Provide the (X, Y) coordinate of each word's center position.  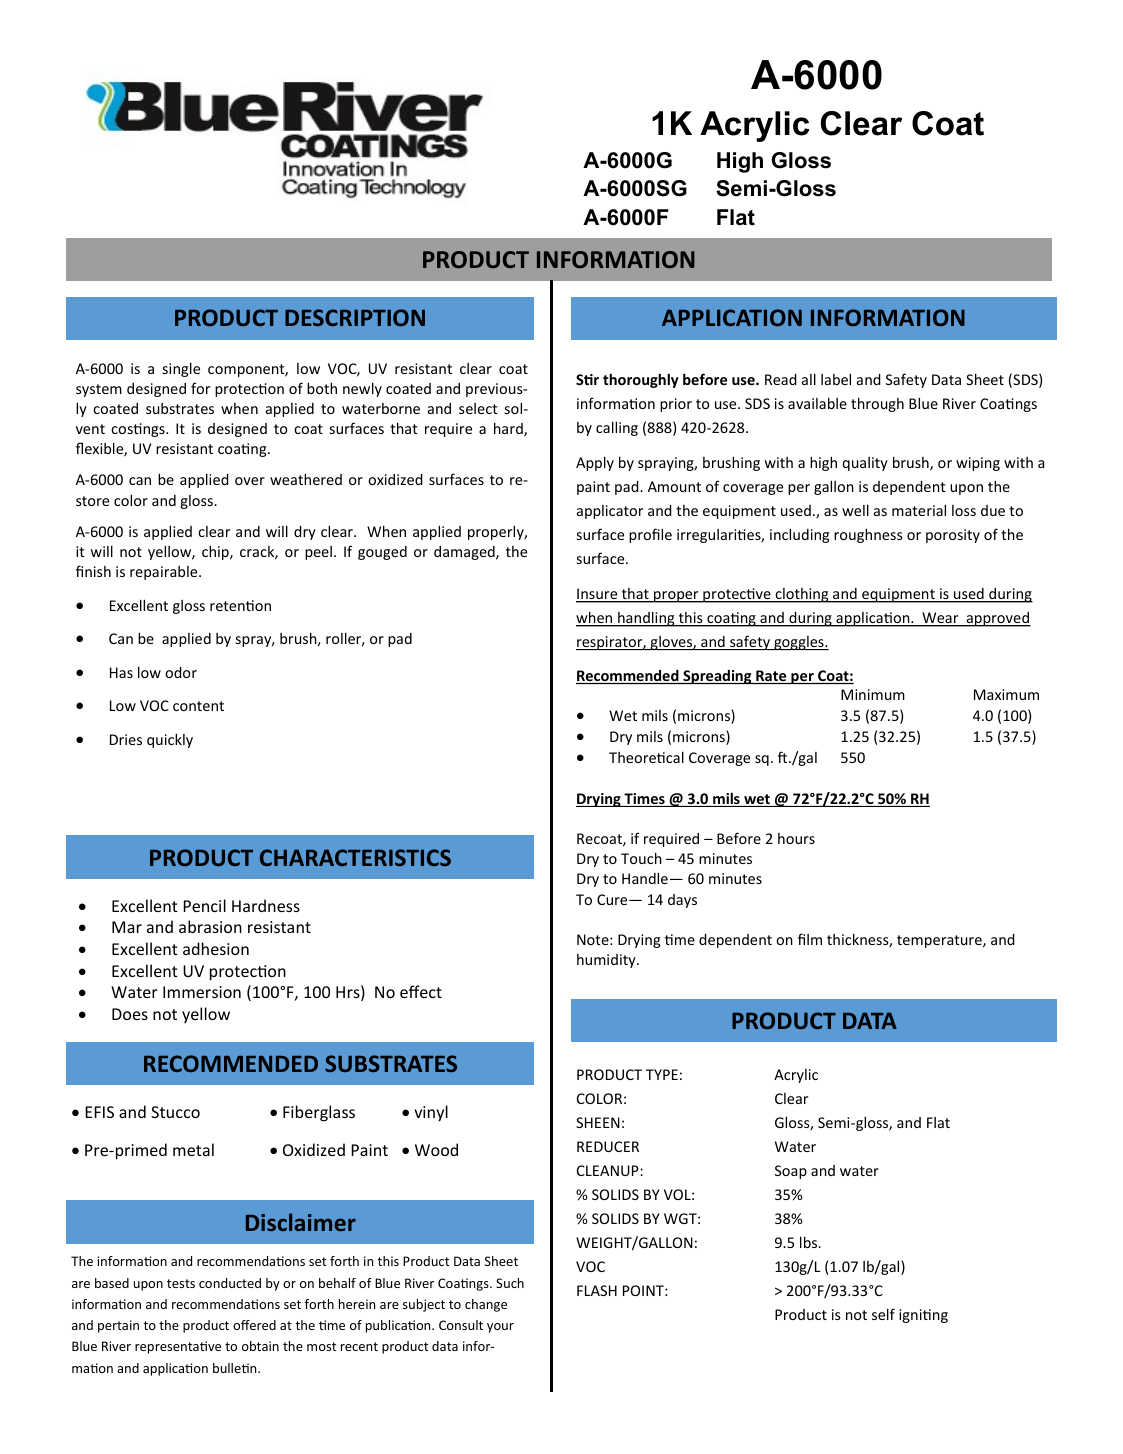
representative (178, 1347)
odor (181, 672)
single (181, 369)
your (500, 1328)
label (836, 379)
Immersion (202, 992)
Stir (587, 379)
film (810, 939)
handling (646, 619)
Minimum (873, 694)
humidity (607, 961)
